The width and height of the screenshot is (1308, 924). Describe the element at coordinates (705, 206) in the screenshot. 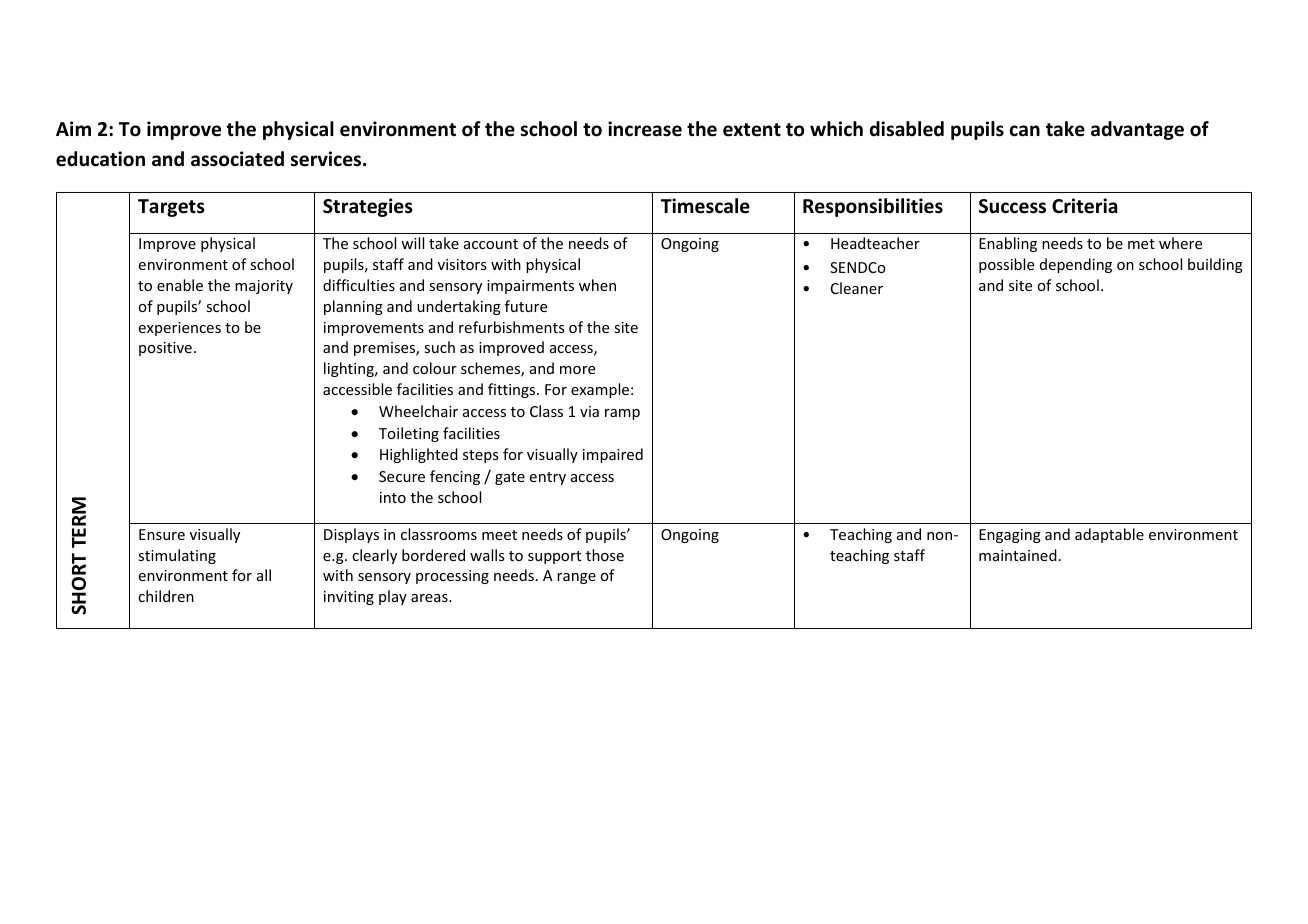

I see `Timescale` at that location.
